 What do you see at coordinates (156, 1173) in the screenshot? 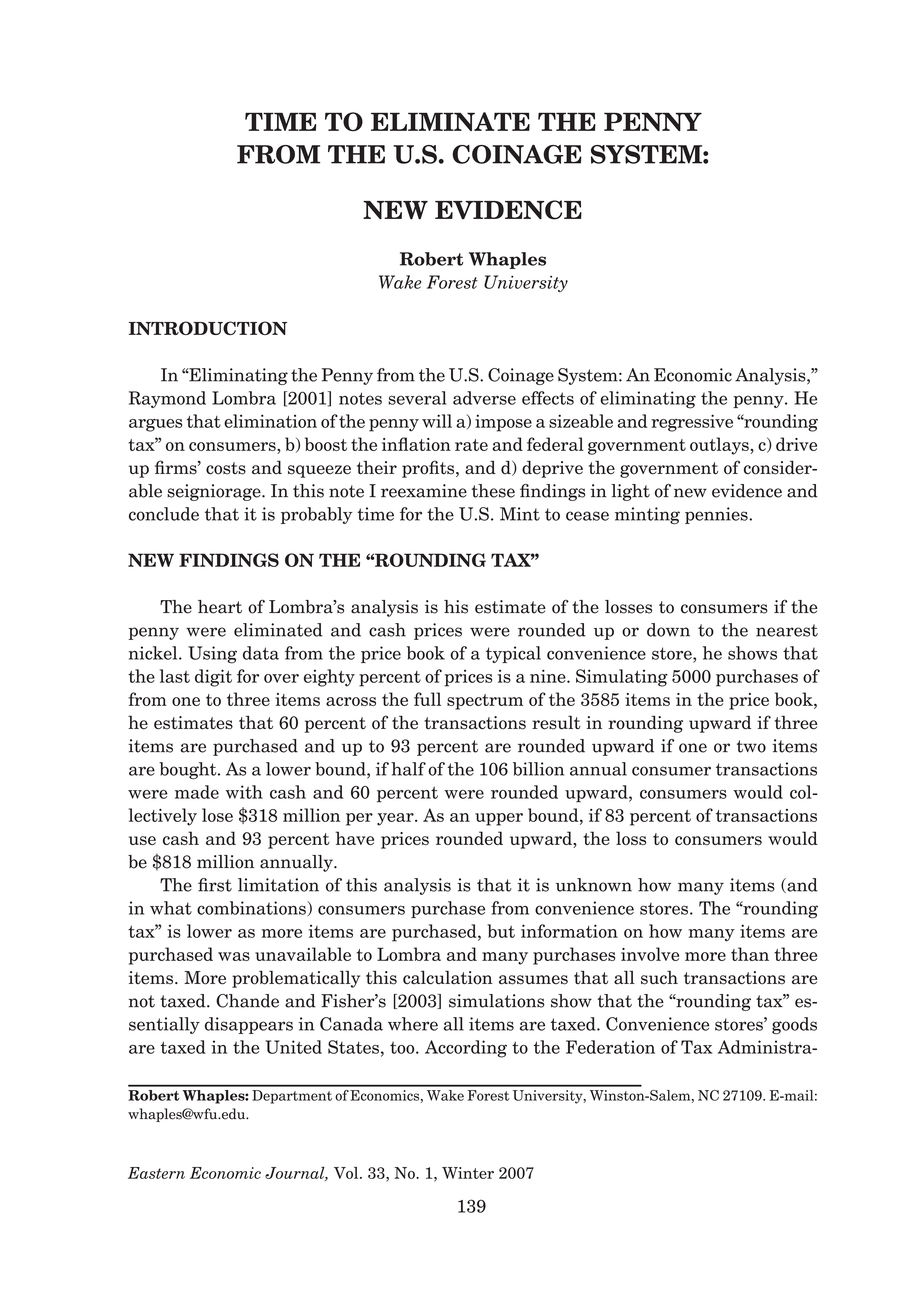
I see `Eastern` at bounding box center [156, 1173].
